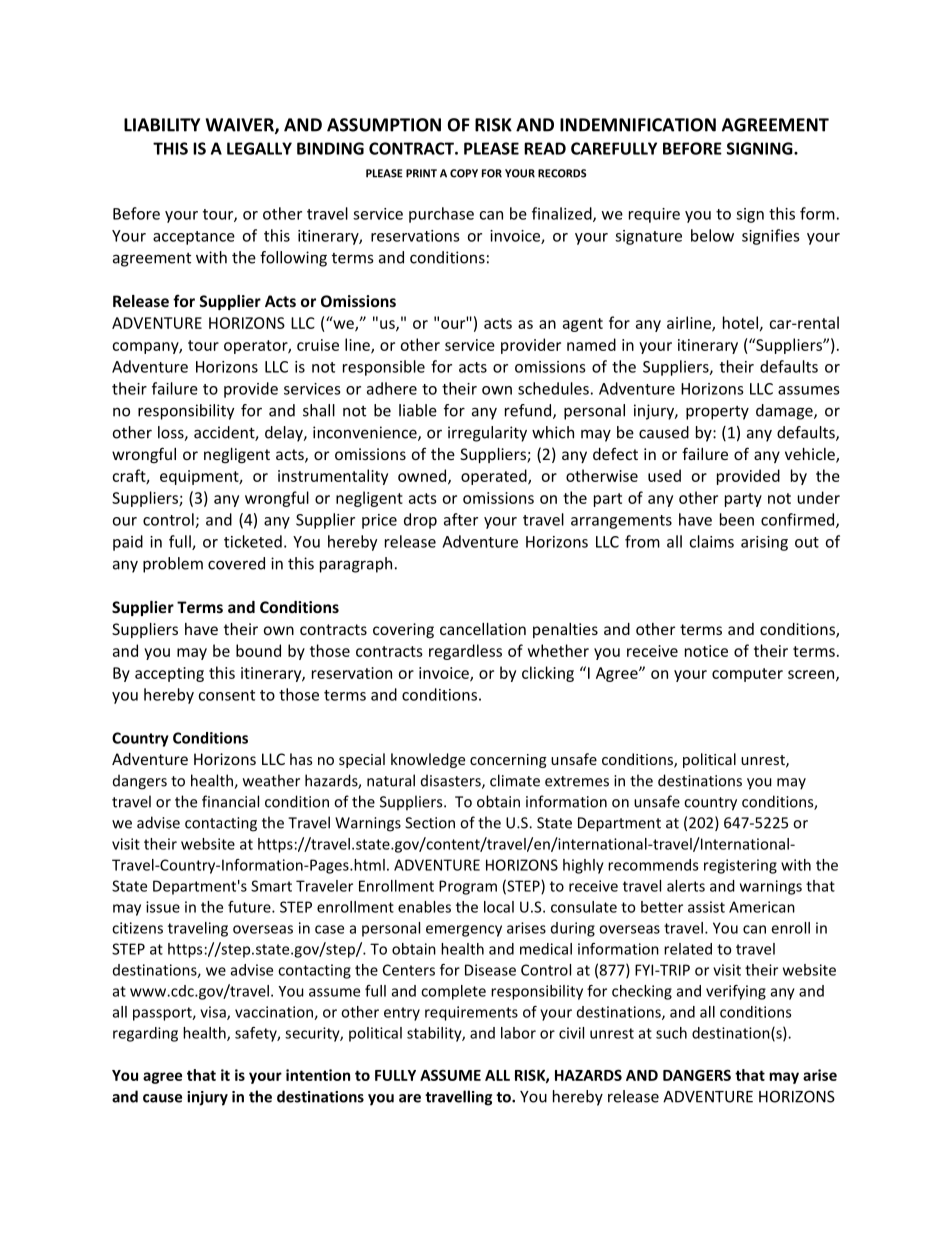 This document has width=952, height=1233. What do you see at coordinates (717, 413) in the document?
I see `property` at bounding box center [717, 413].
